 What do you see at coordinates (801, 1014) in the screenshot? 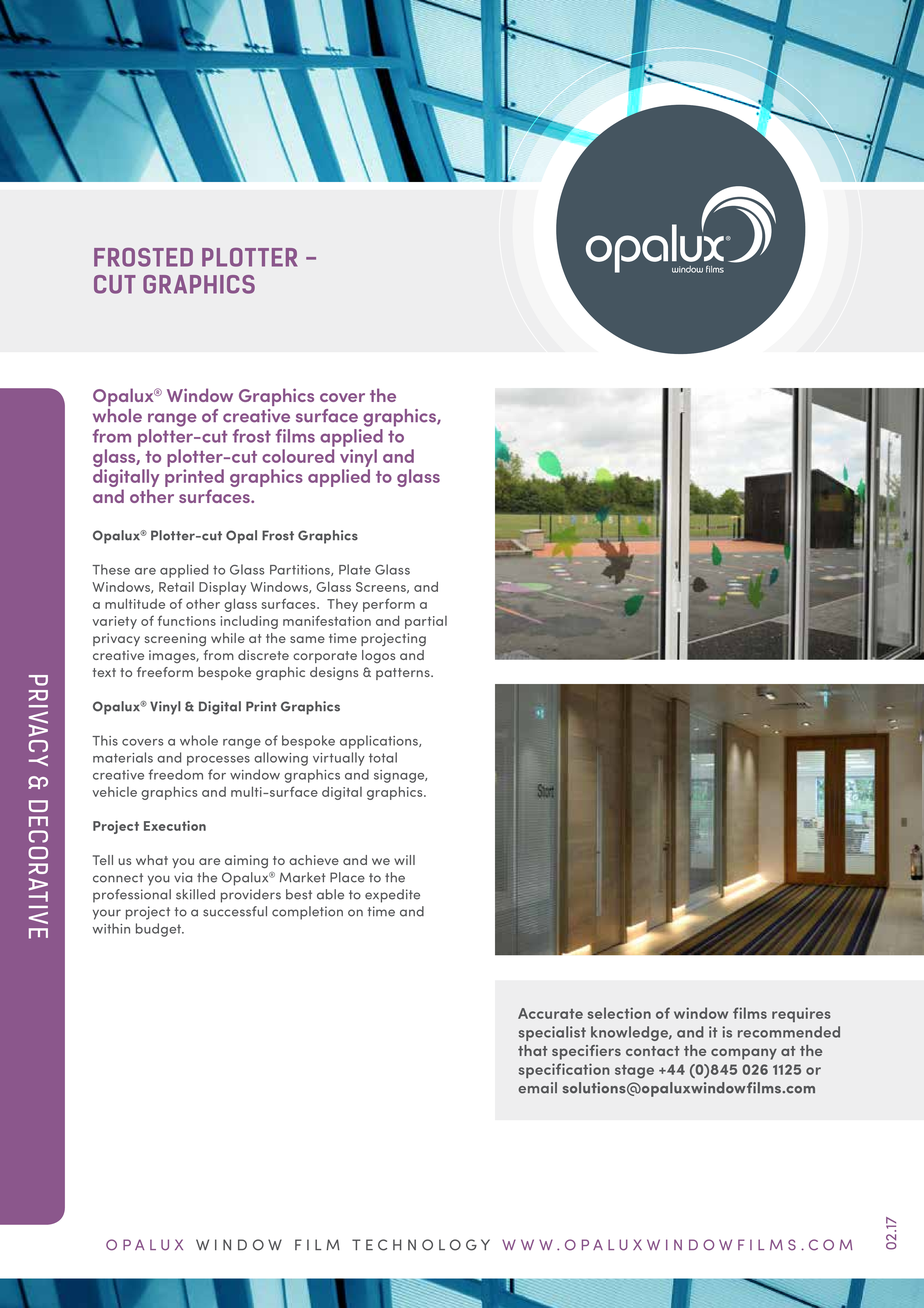
I see `requires` at bounding box center [801, 1014].
